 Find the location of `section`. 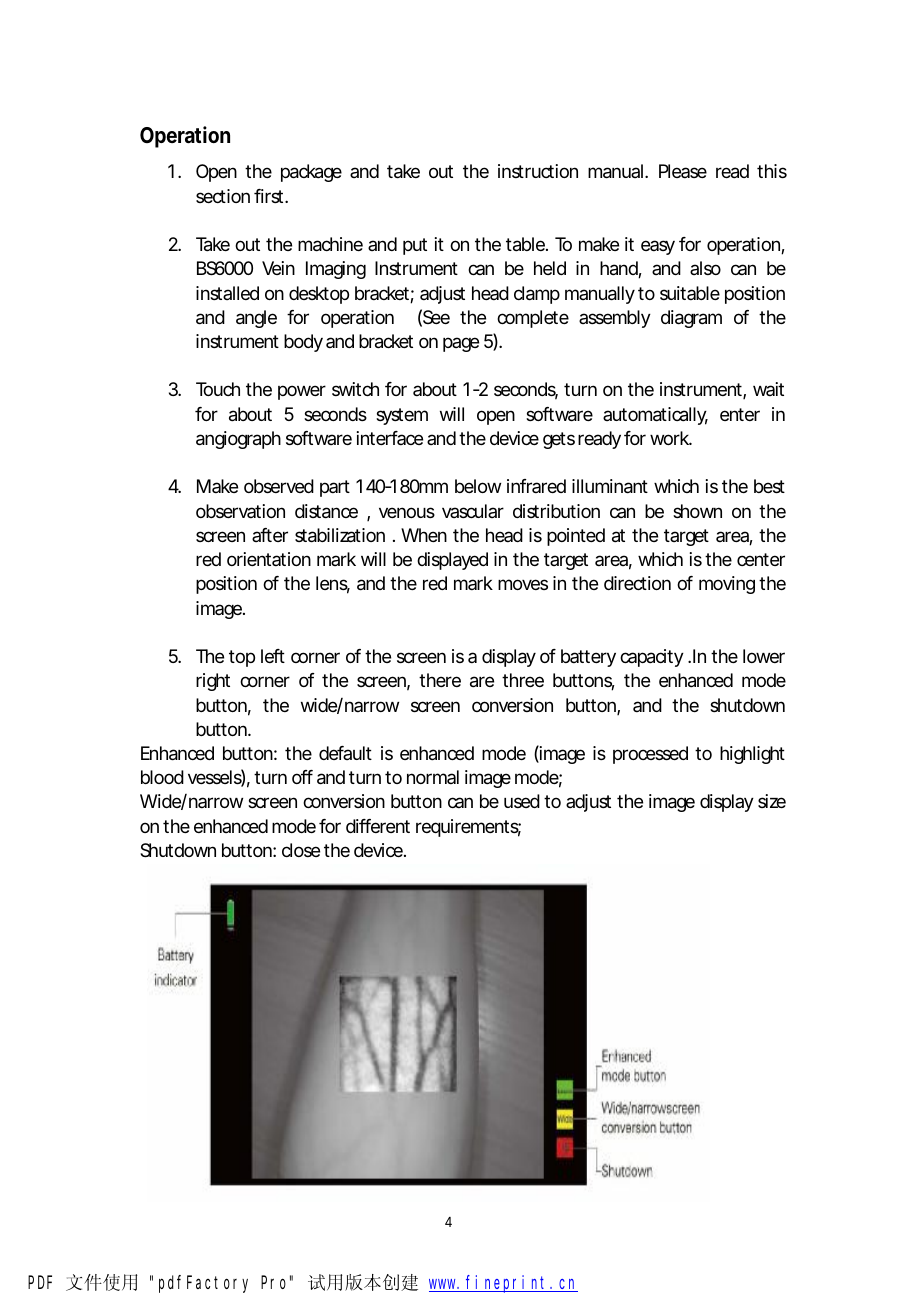

section is located at coordinates (223, 196).
